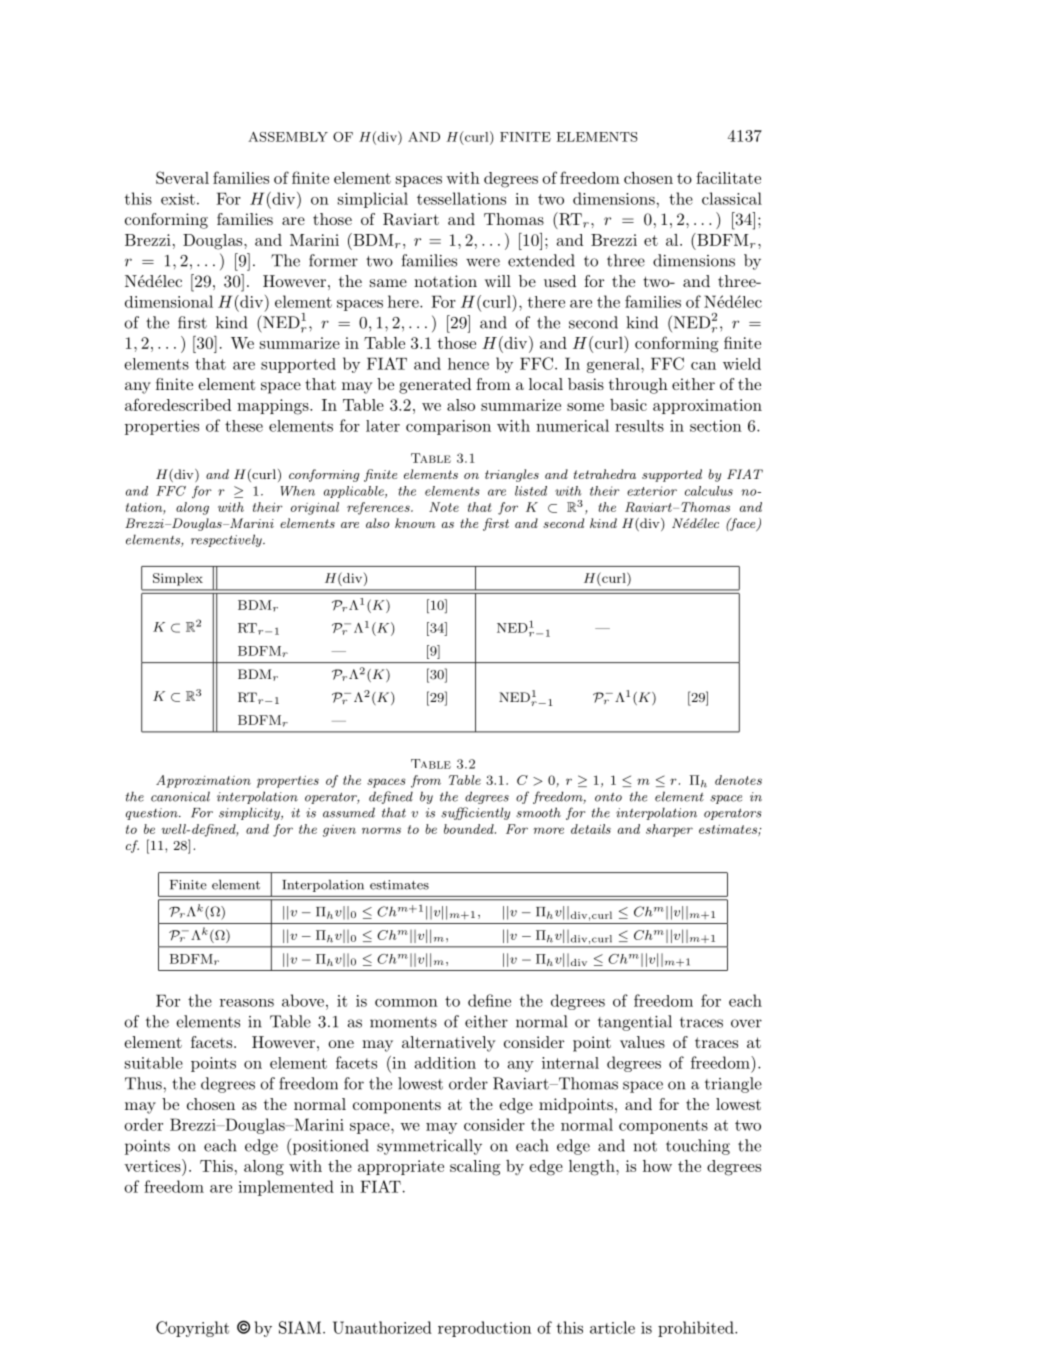  Describe the element at coordinates (470, 829) in the image. I see `bounded` at that location.
